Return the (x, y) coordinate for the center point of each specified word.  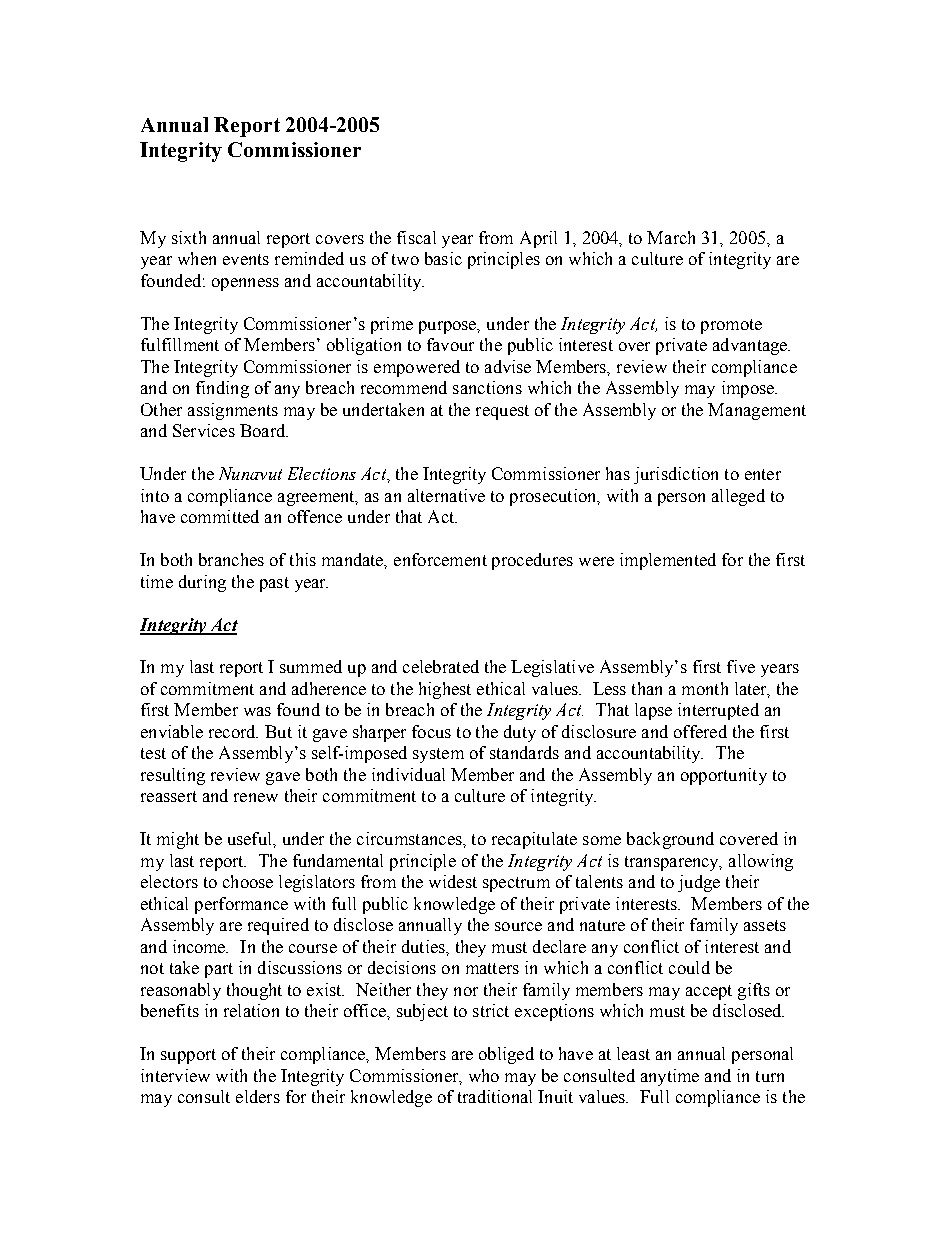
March (671, 237)
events (246, 259)
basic (443, 258)
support (188, 1056)
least (633, 1053)
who (484, 1075)
